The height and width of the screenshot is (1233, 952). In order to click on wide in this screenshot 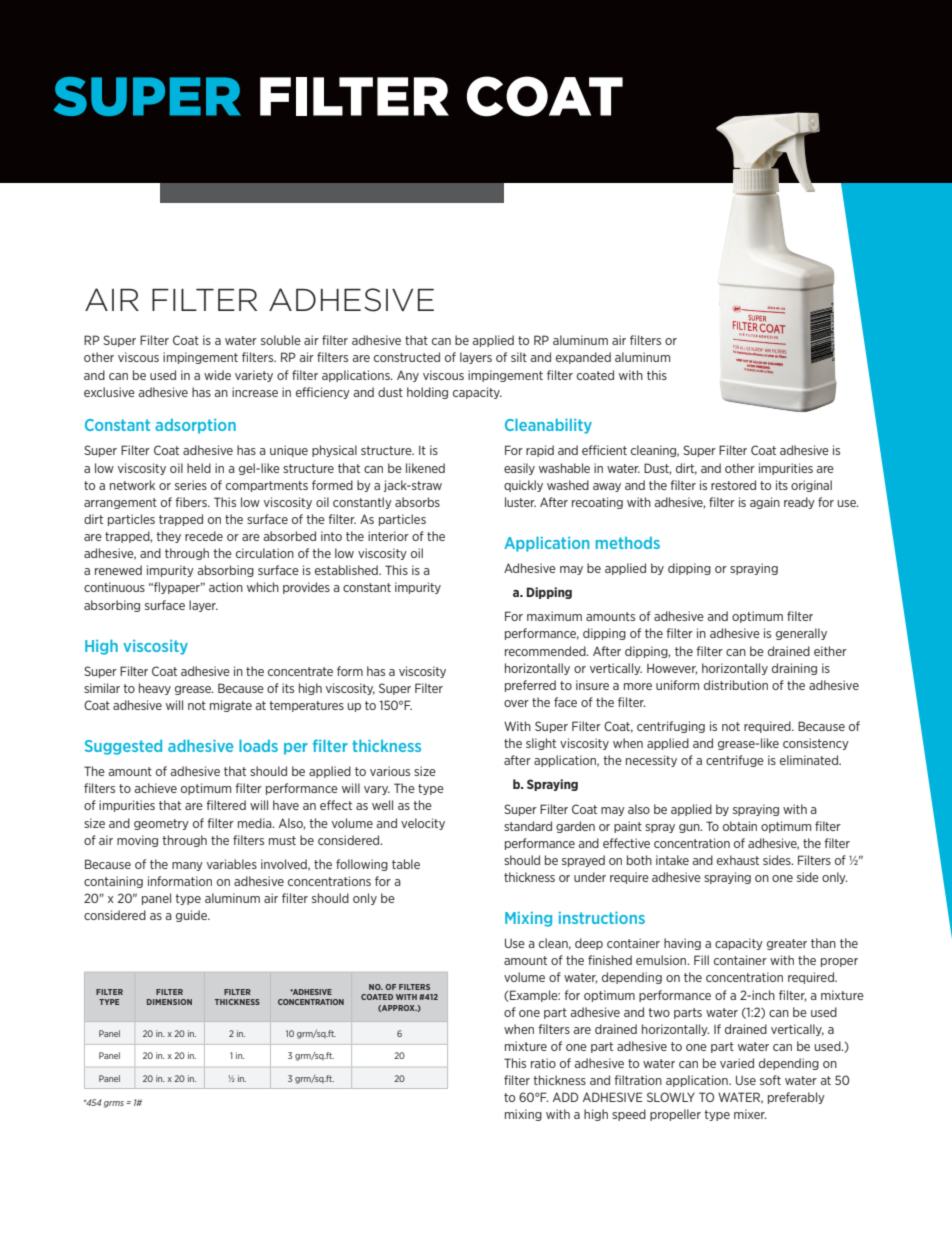, I will do `click(217, 375)`.
